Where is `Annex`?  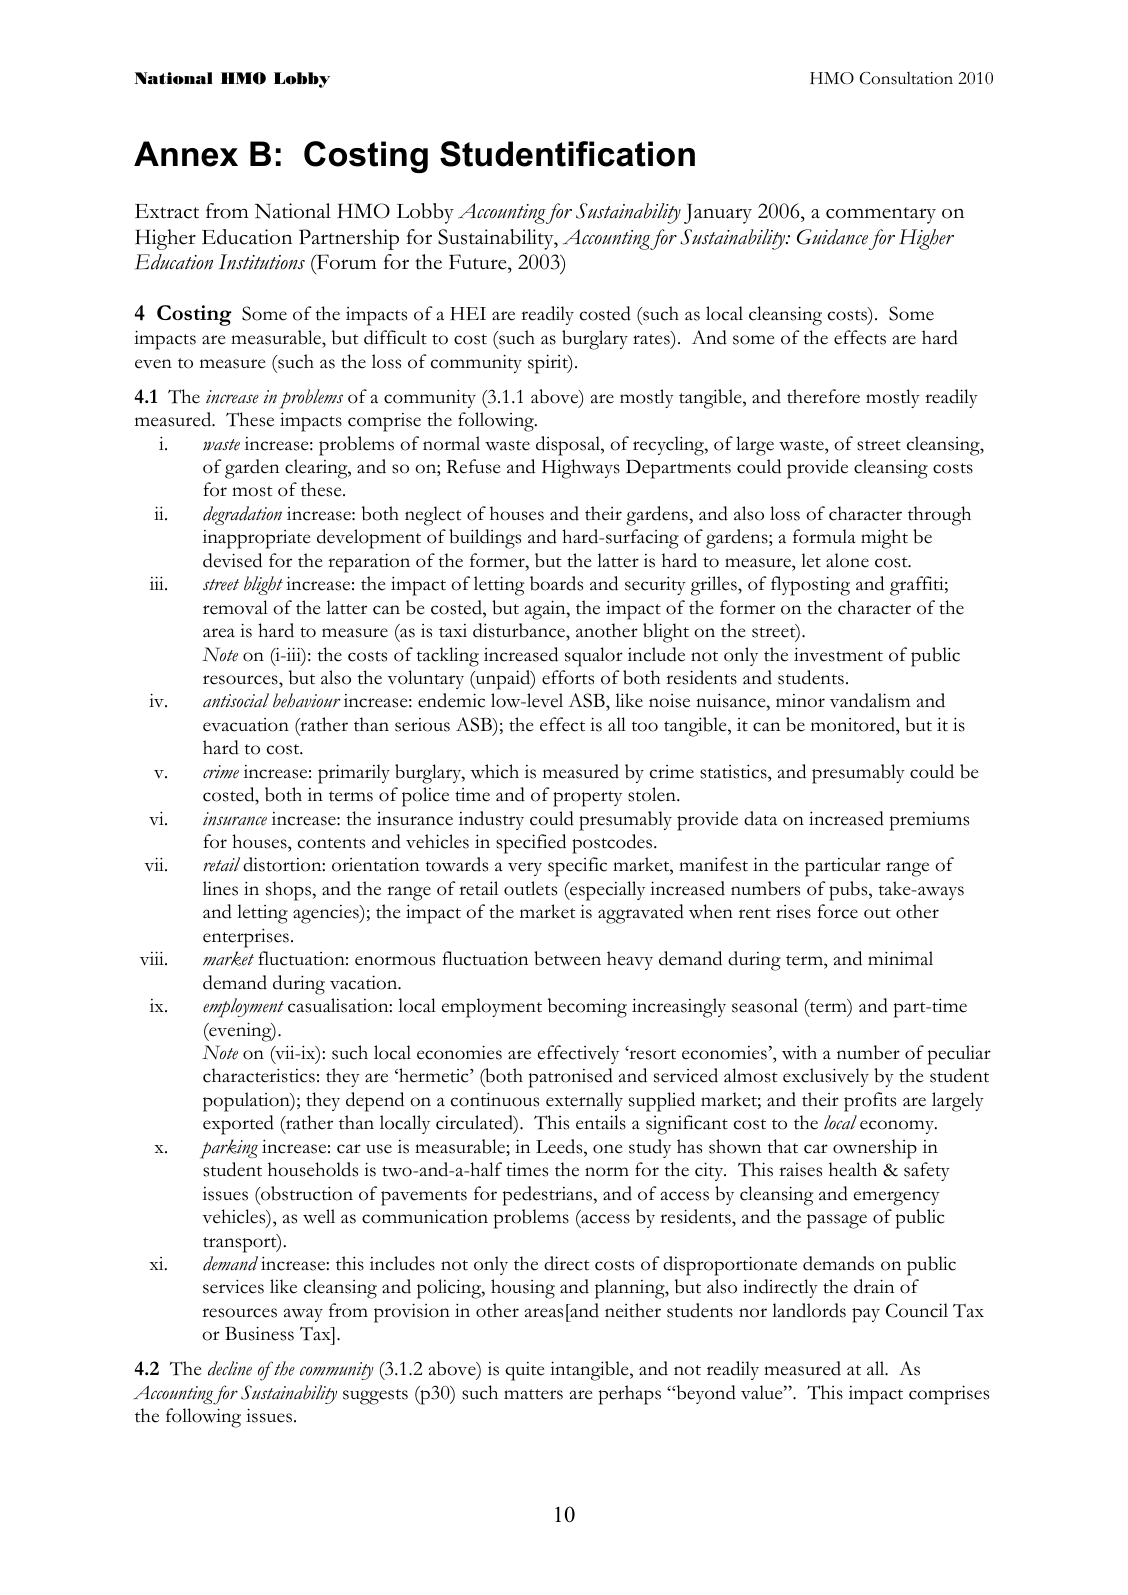
Annex is located at coordinates (186, 154).
